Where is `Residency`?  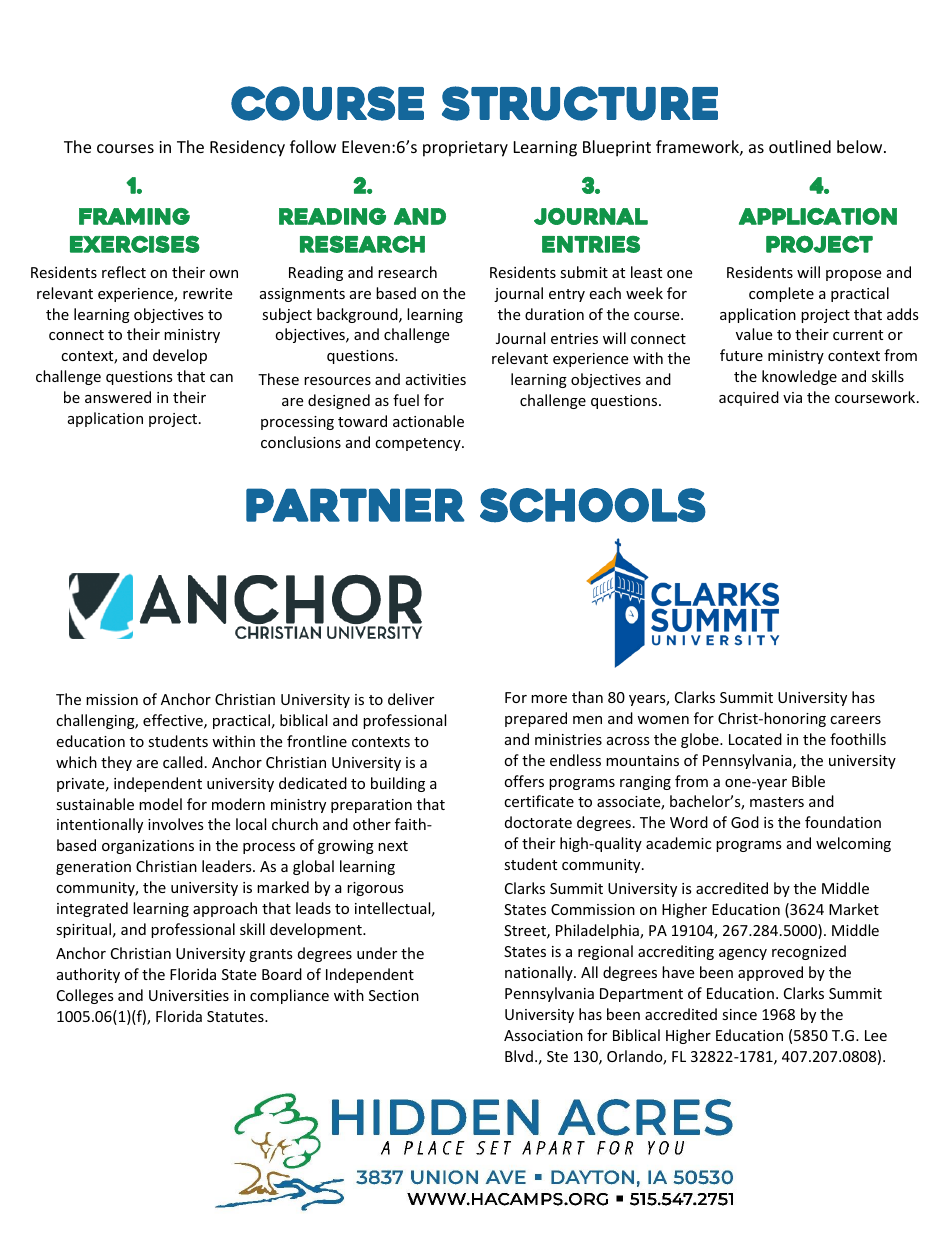
Residency is located at coordinates (247, 148).
